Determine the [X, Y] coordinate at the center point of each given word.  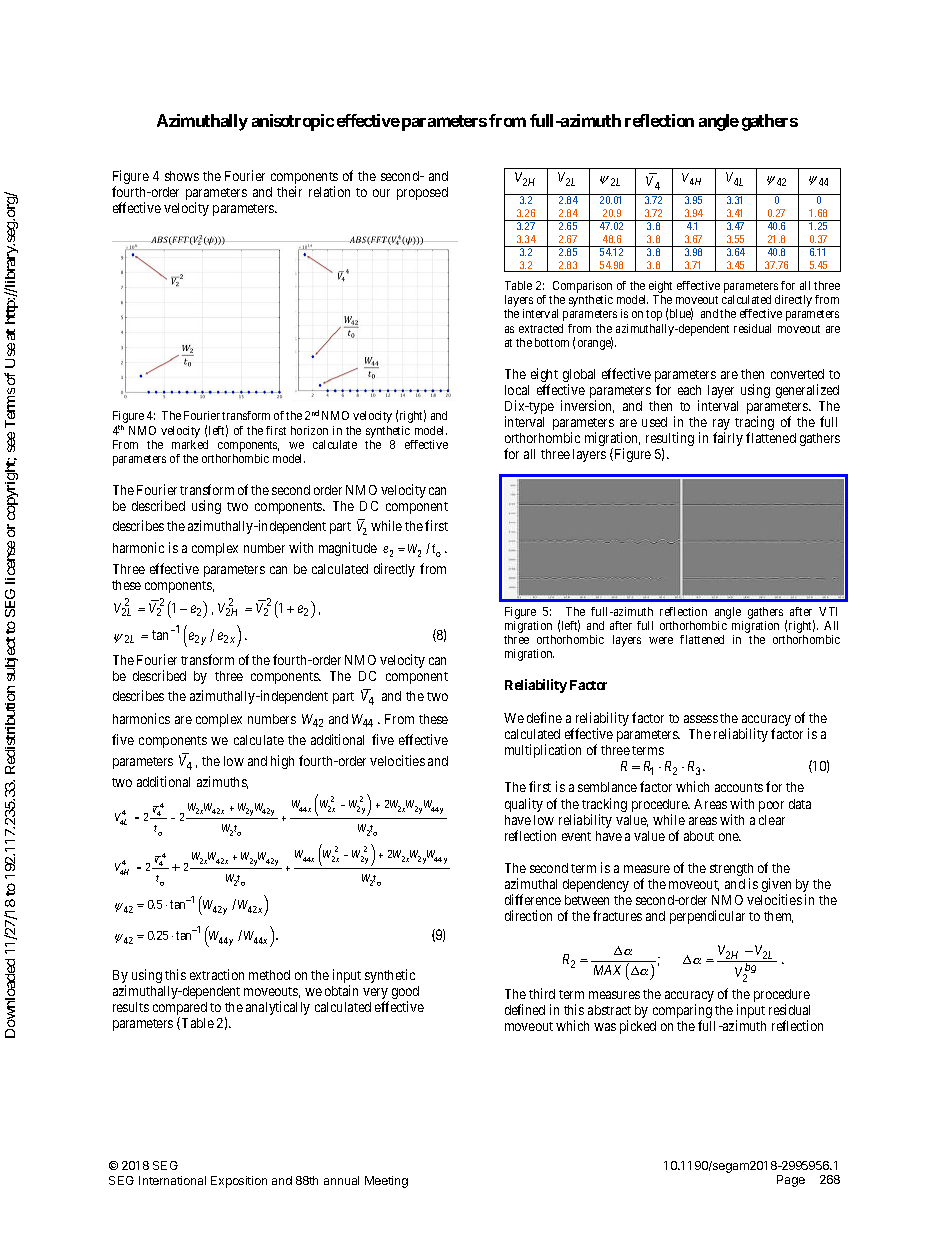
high [282, 762]
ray [721, 426]
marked [190, 444]
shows [182, 176]
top [654, 315]
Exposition [239, 1182]
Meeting [386, 1182]
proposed [422, 193]
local [517, 390]
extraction [217, 974]
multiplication [543, 751]
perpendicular [707, 917]
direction [528, 915]
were [661, 640]
